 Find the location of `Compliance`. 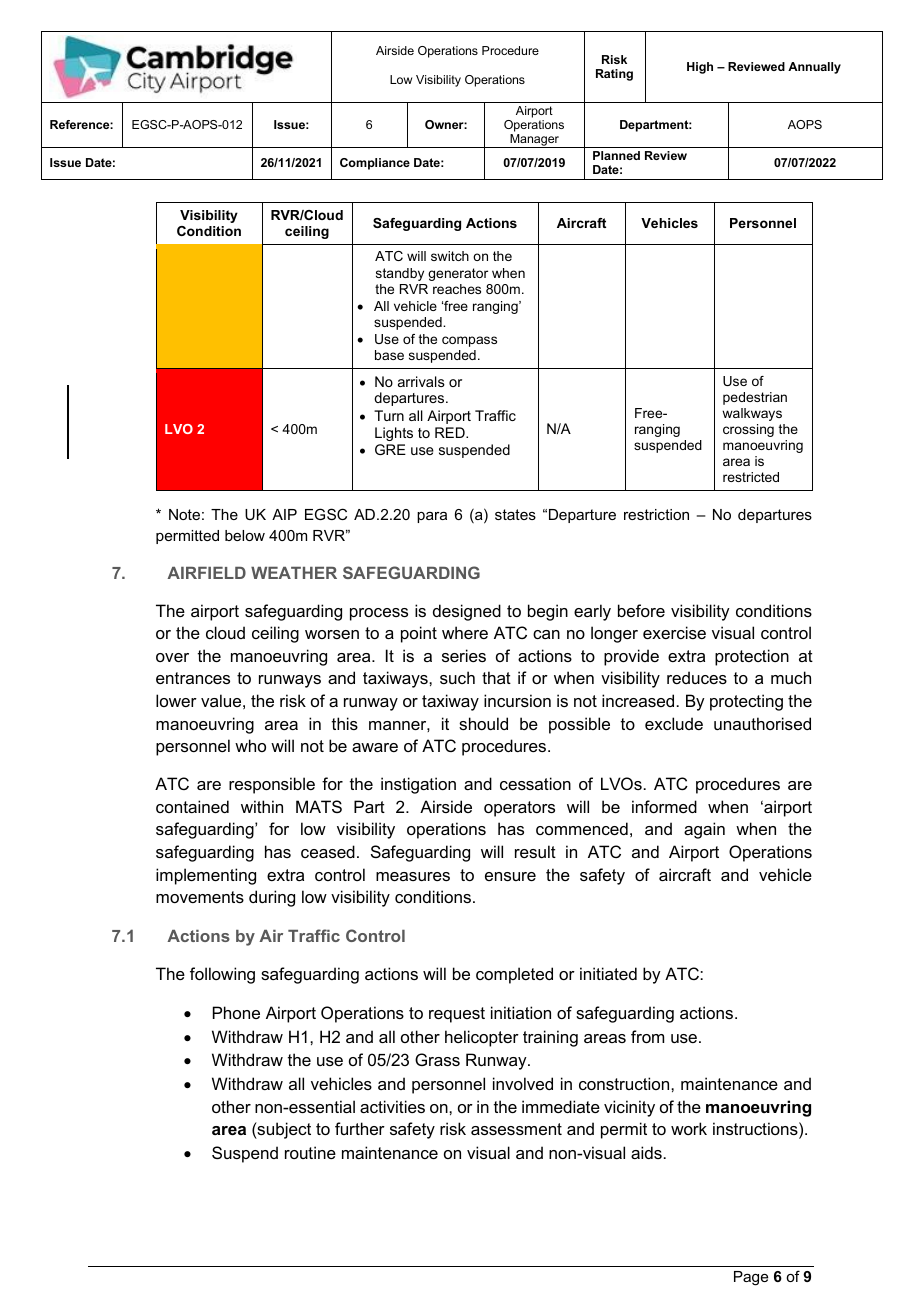

Compliance is located at coordinates (375, 164).
